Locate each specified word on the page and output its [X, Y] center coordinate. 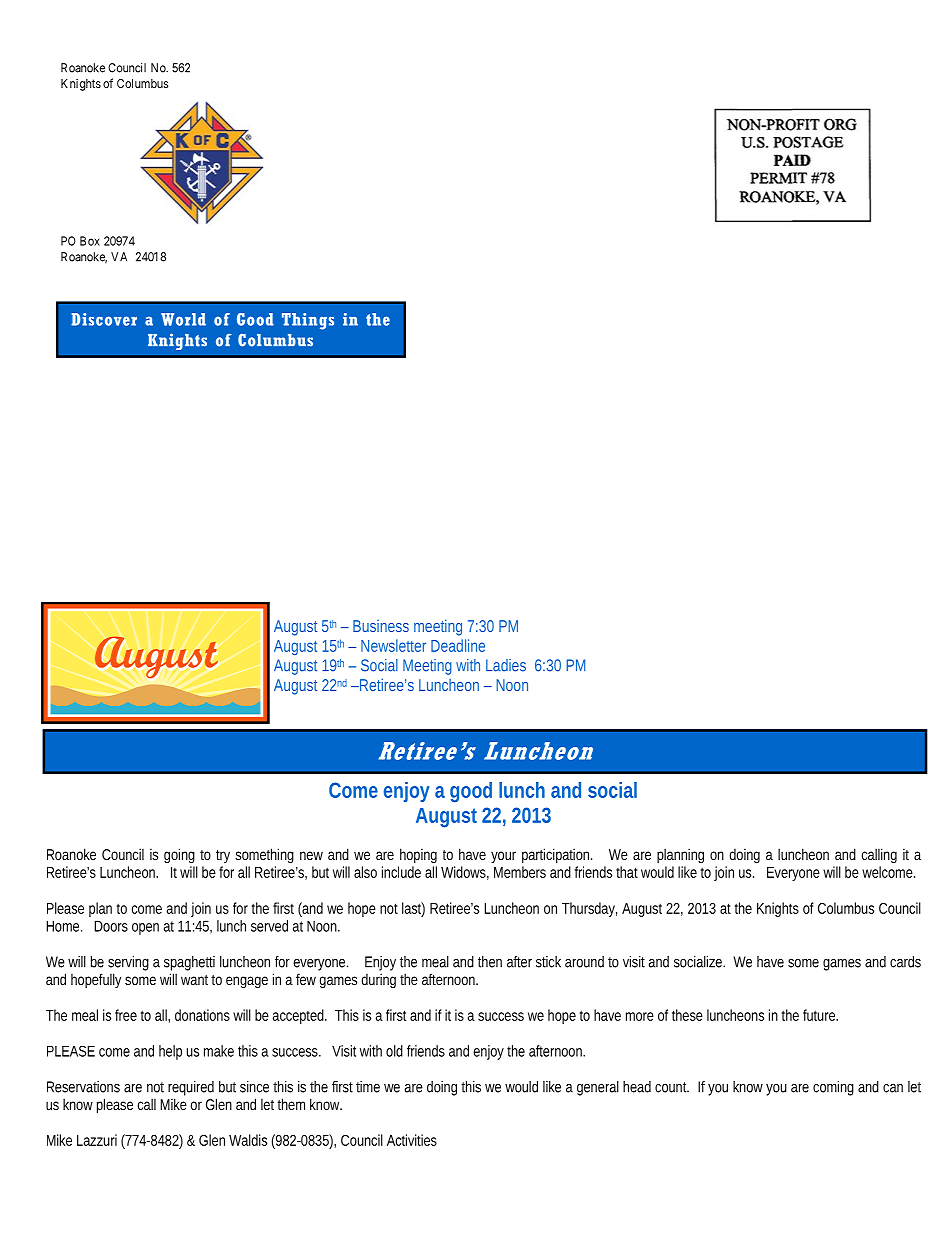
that [627, 872]
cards [905, 962]
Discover [104, 319]
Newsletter [393, 645]
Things [308, 321]
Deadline [458, 645]
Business [381, 626]
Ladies [506, 665]
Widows [465, 873]
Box [90, 241]
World [183, 319]
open [145, 929]
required [191, 1088]
